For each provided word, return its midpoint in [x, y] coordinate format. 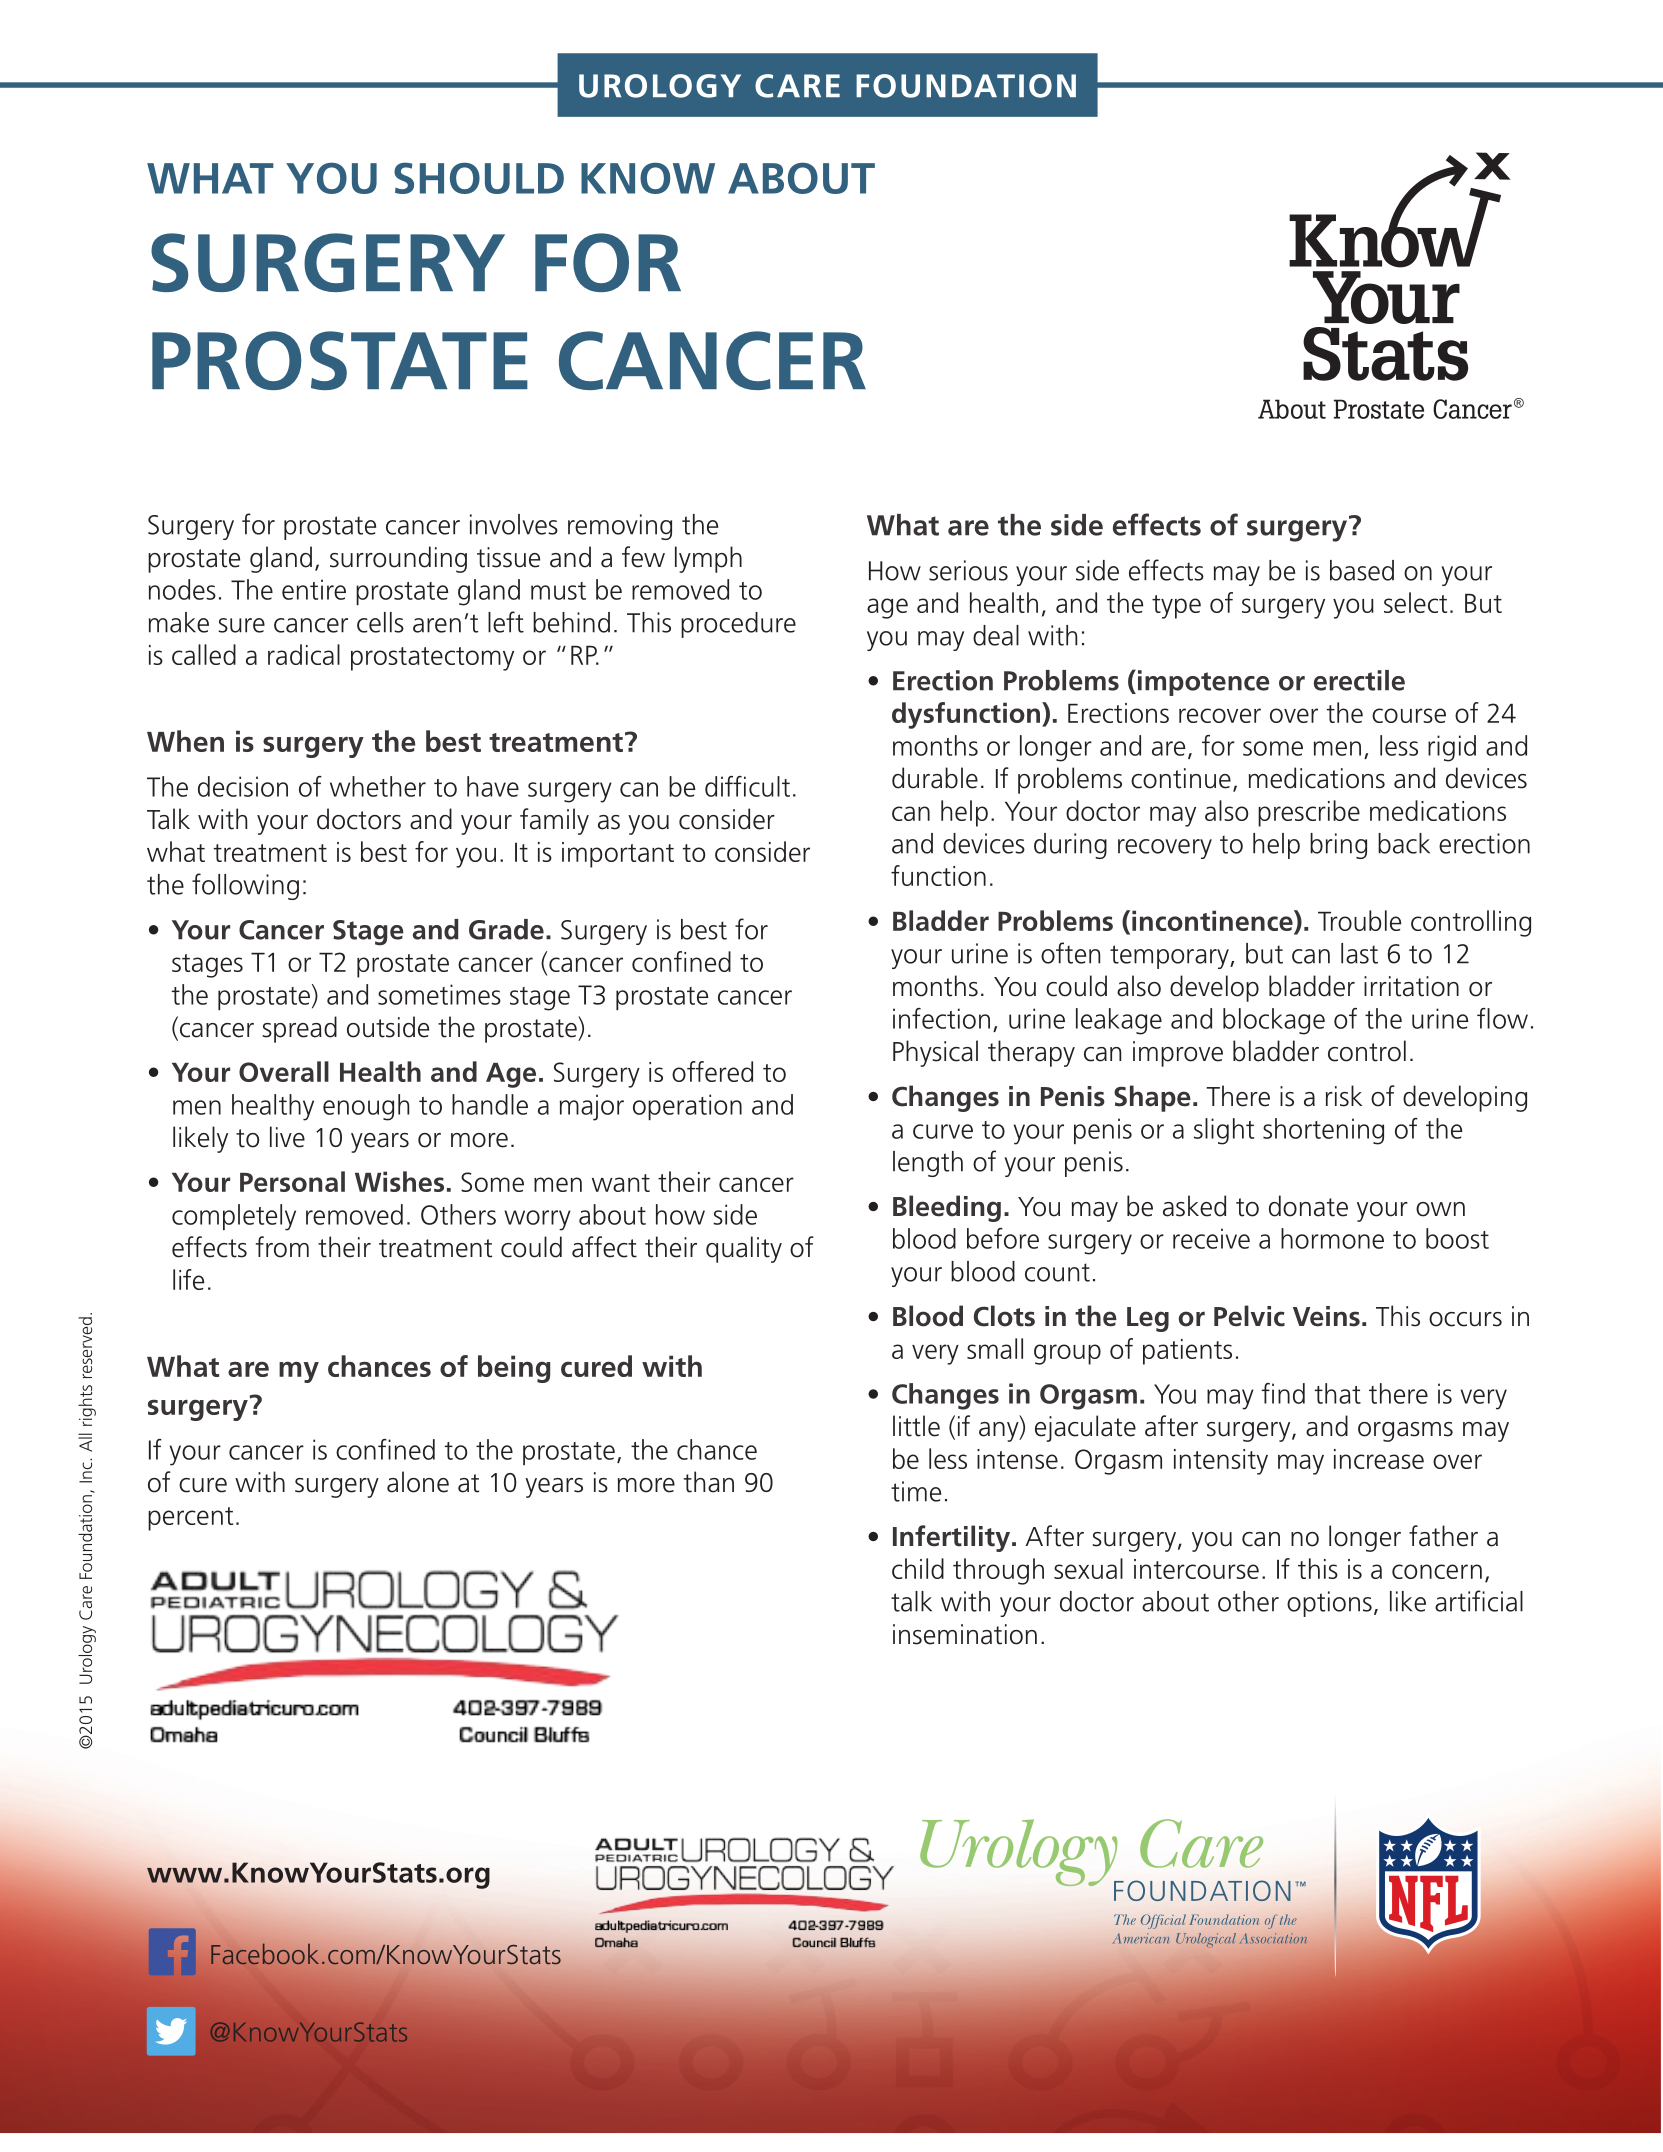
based [1362, 570]
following [245, 886]
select [1415, 602]
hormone [1332, 1238]
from [282, 1247]
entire [314, 589]
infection [941, 1018]
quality [744, 1249]
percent [190, 1519]
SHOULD [479, 178]
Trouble [1359, 920]
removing [620, 527]
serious [968, 570]
